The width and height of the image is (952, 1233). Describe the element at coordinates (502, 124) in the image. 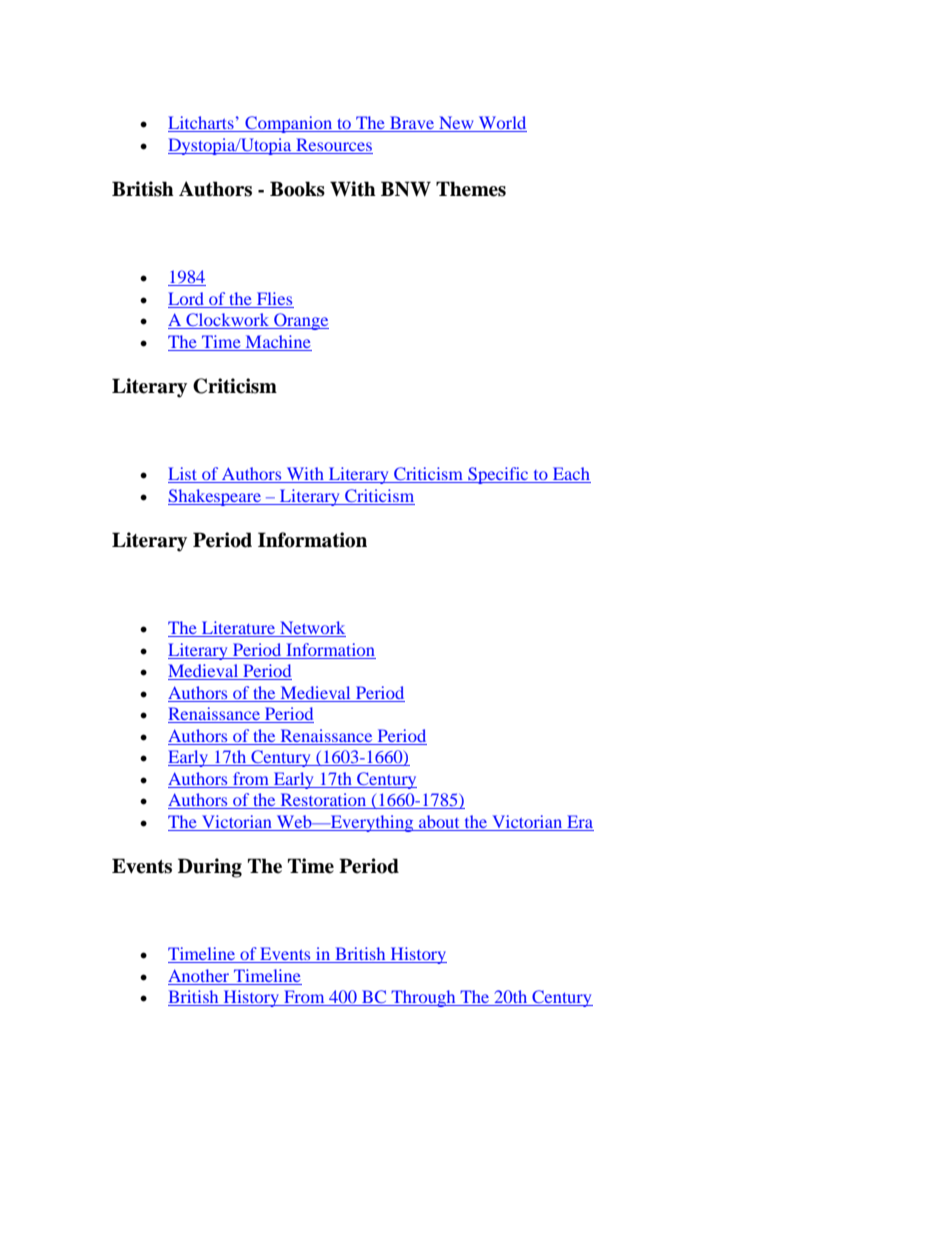

I see `World` at that location.
